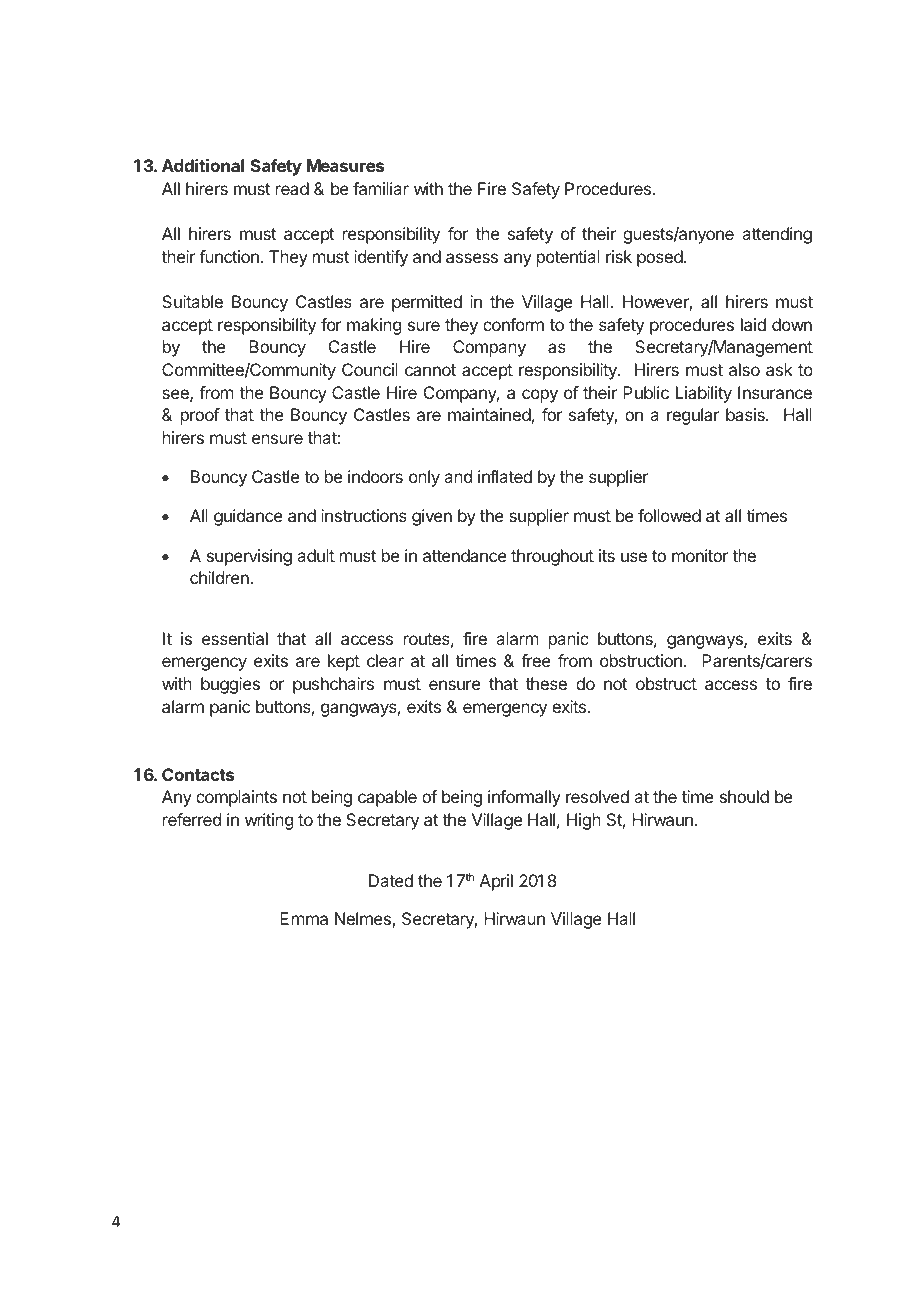 The image size is (924, 1308). I want to click on essential, so click(235, 638).
